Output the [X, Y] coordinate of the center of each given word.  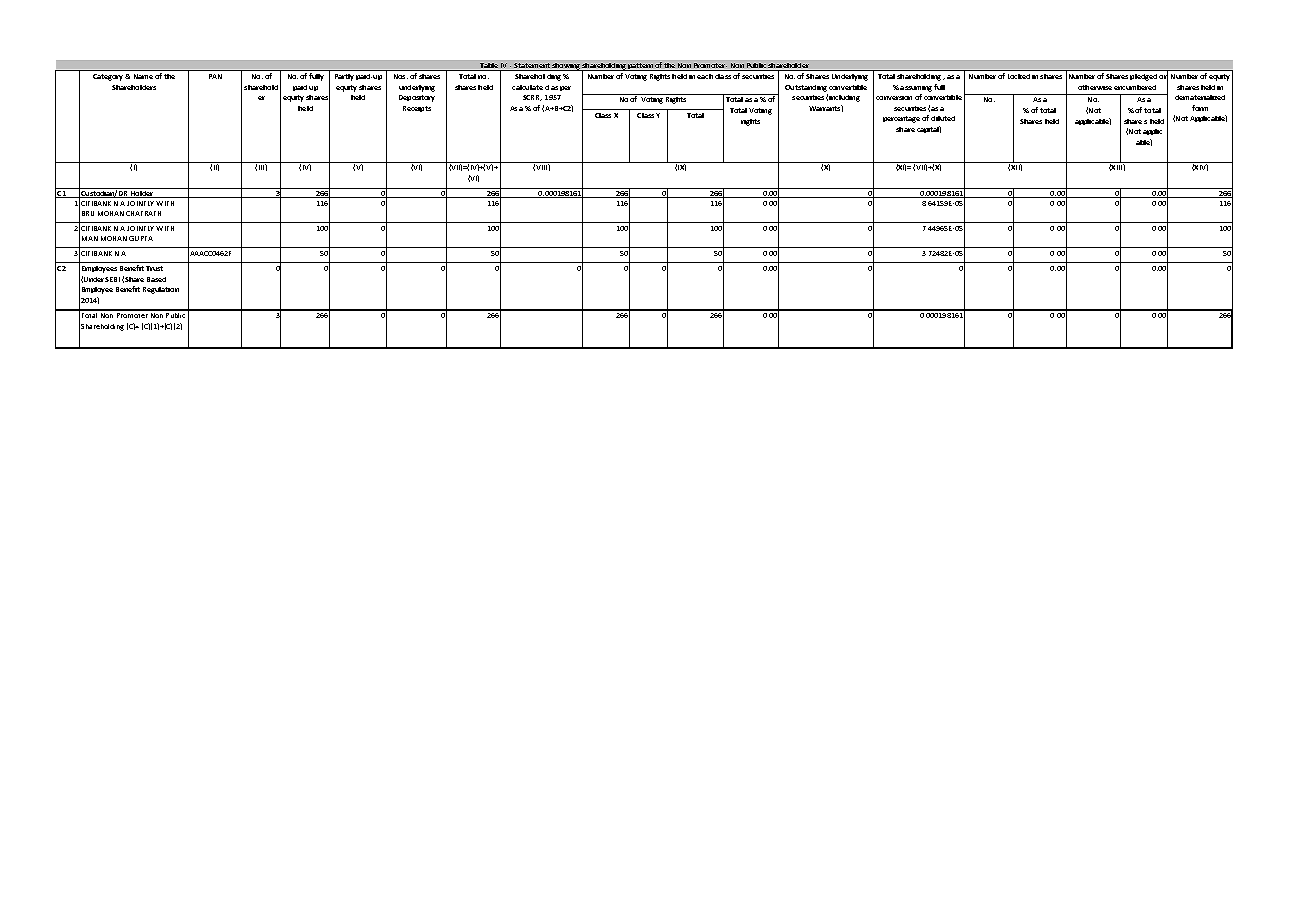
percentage [901, 119]
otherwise [1095, 87]
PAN [215, 76]
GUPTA [141, 238]
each [705, 76]
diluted [943, 118]
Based [156, 279]
